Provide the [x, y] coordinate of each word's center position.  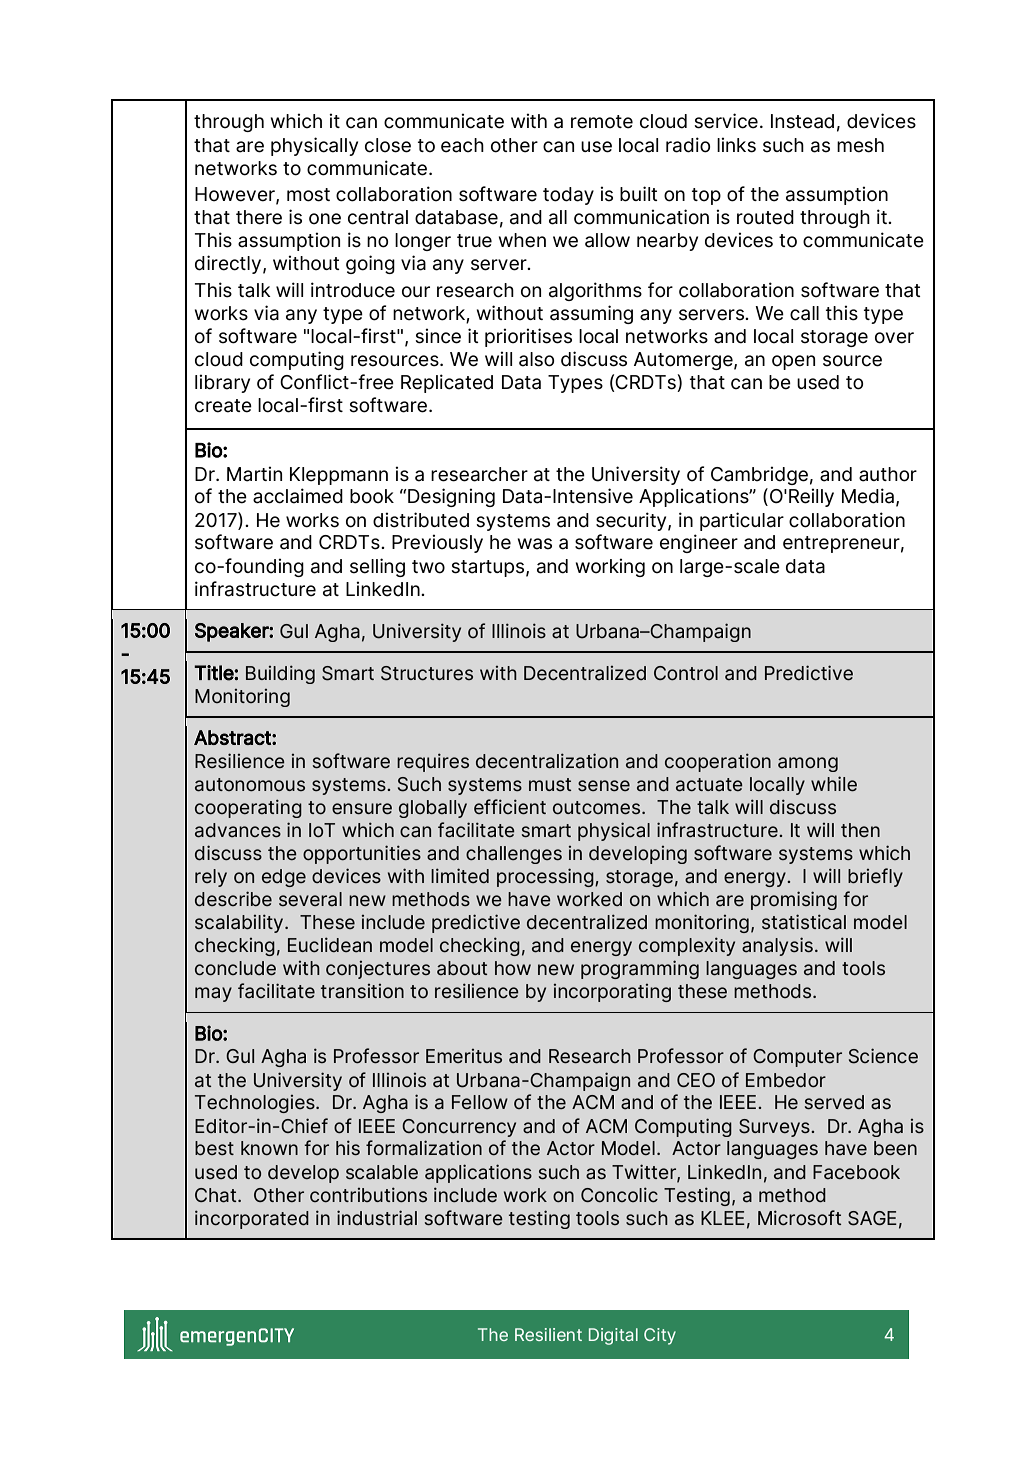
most [308, 195]
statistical [804, 922]
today [568, 196]
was [534, 544]
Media [868, 496]
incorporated [252, 1219]
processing [546, 877]
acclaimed [298, 496]
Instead [802, 121]
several [310, 899]
